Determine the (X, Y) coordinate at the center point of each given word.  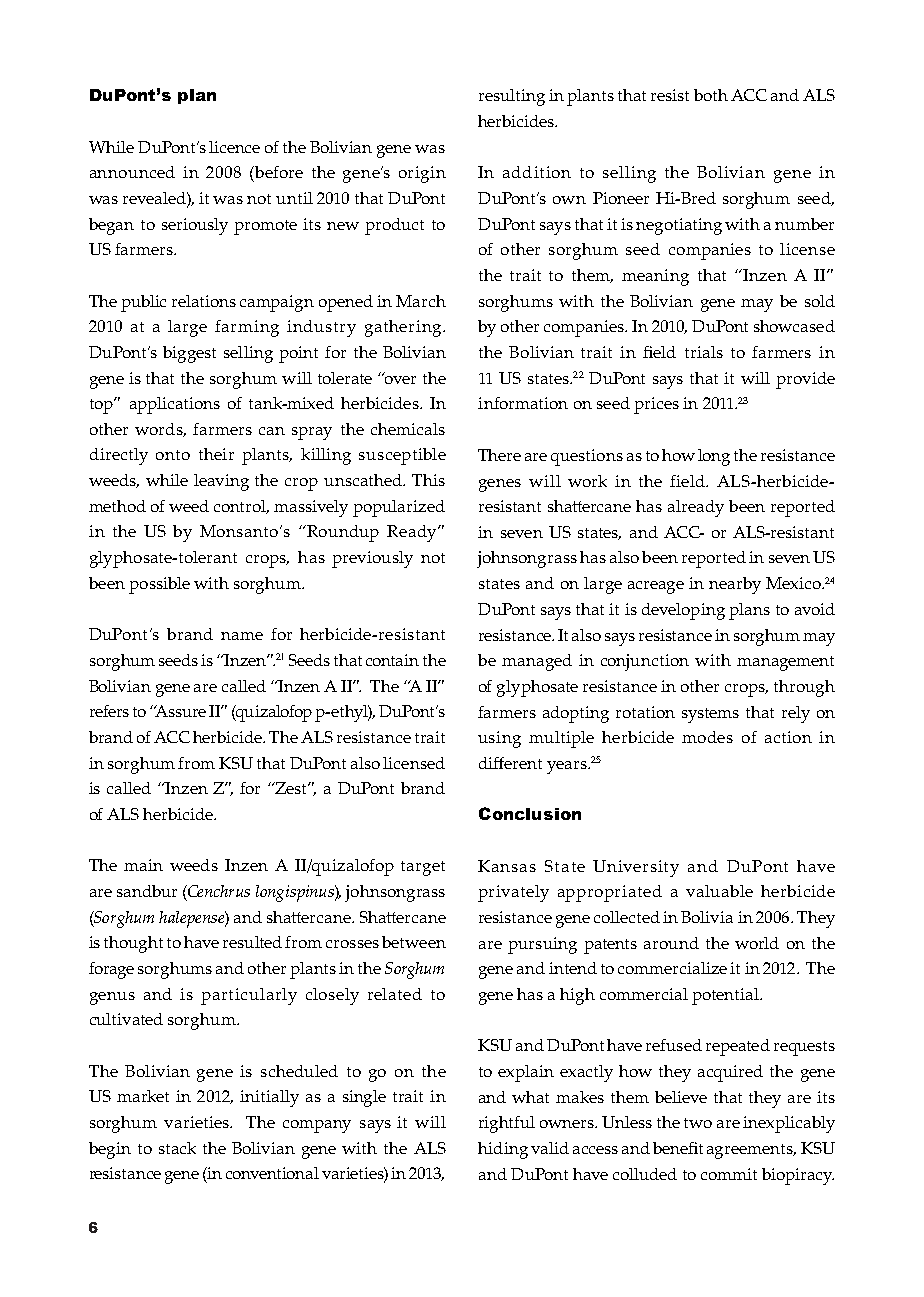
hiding (503, 1150)
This (428, 480)
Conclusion (530, 813)
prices (656, 405)
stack (177, 1148)
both (711, 95)
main (143, 865)
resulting (512, 97)
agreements (751, 1151)
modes (707, 737)
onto (173, 455)
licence (234, 147)
